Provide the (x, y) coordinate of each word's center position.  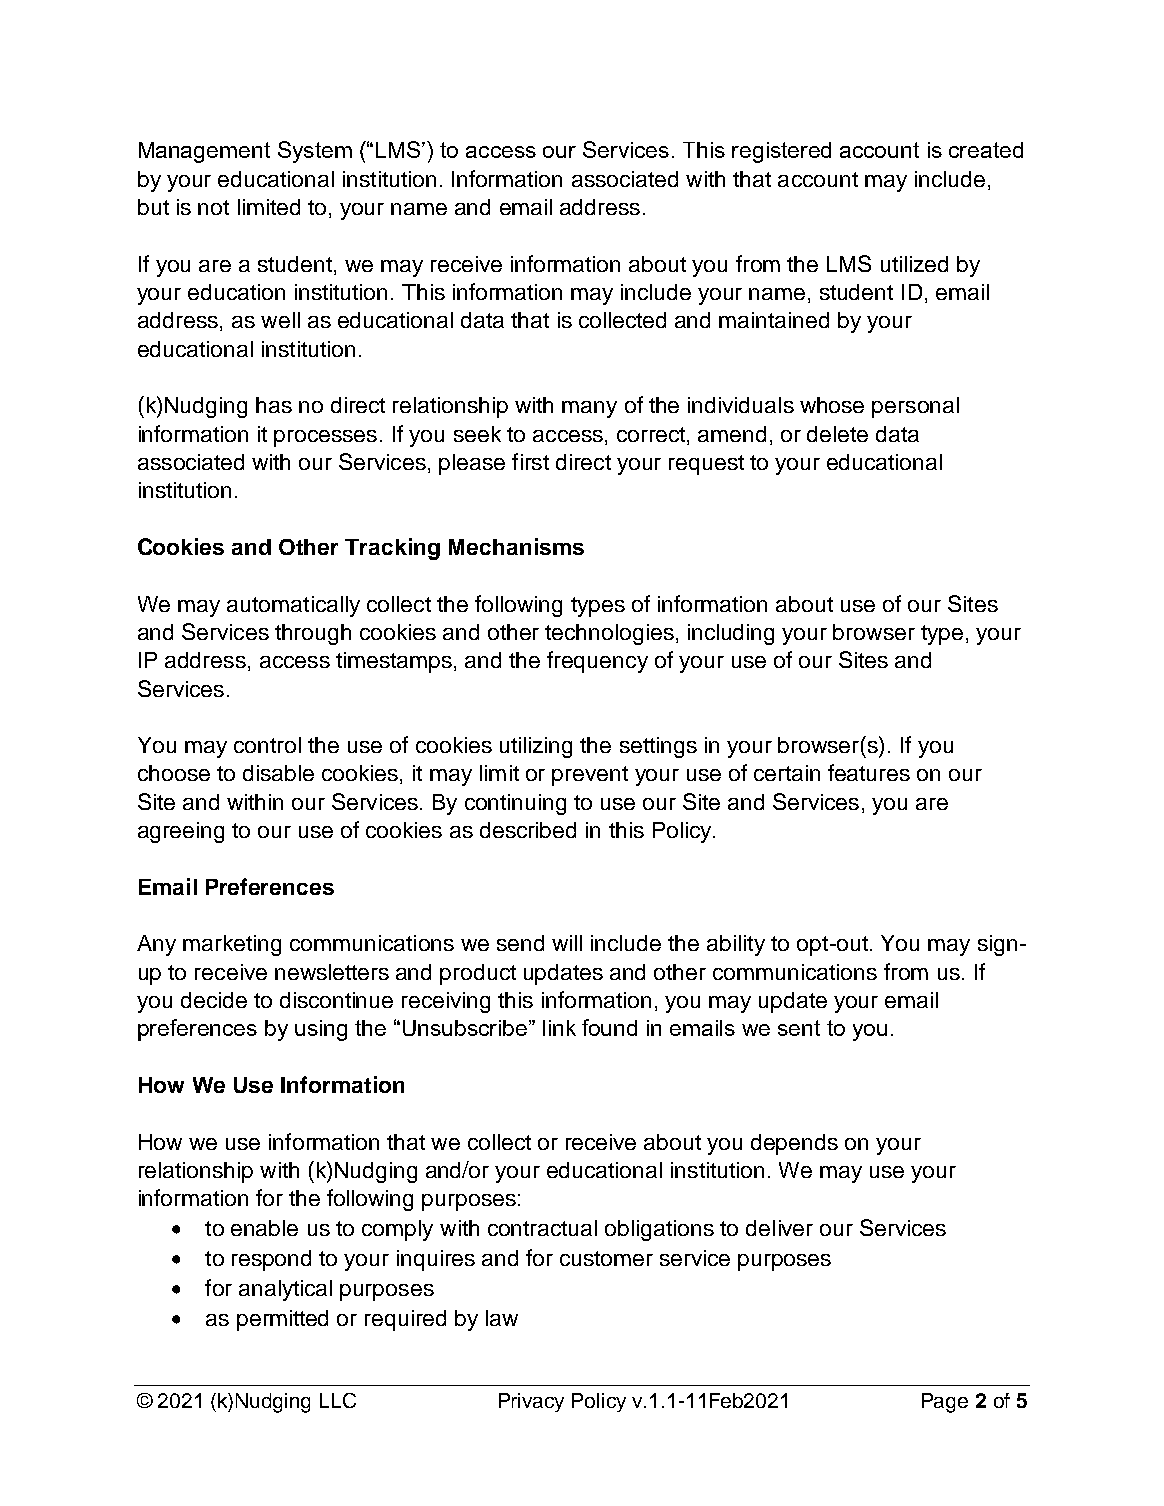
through (313, 634)
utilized (914, 264)
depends (794, 1144)
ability (736, 945)
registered (781, 152)
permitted (282, 1320)
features (869, 772)
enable (264, 1228)
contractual (542, 1228)
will (567, 943)
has (274, 405)
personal (915, 407)
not (213, 207)
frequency (597, 662)
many (589, 409)
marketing (232, 945)
